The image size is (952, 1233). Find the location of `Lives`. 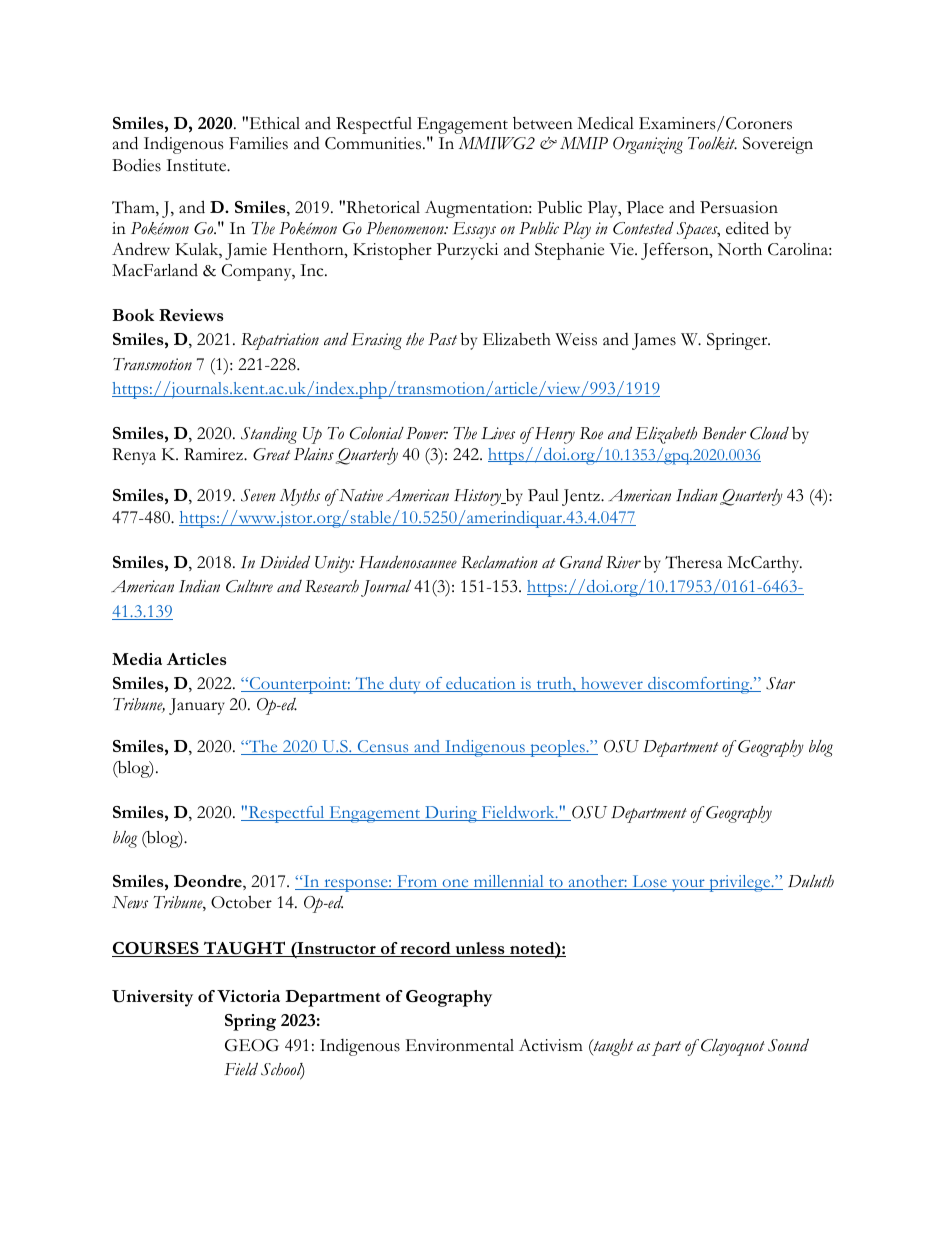

Lives is located at coordinates (498, 433).
